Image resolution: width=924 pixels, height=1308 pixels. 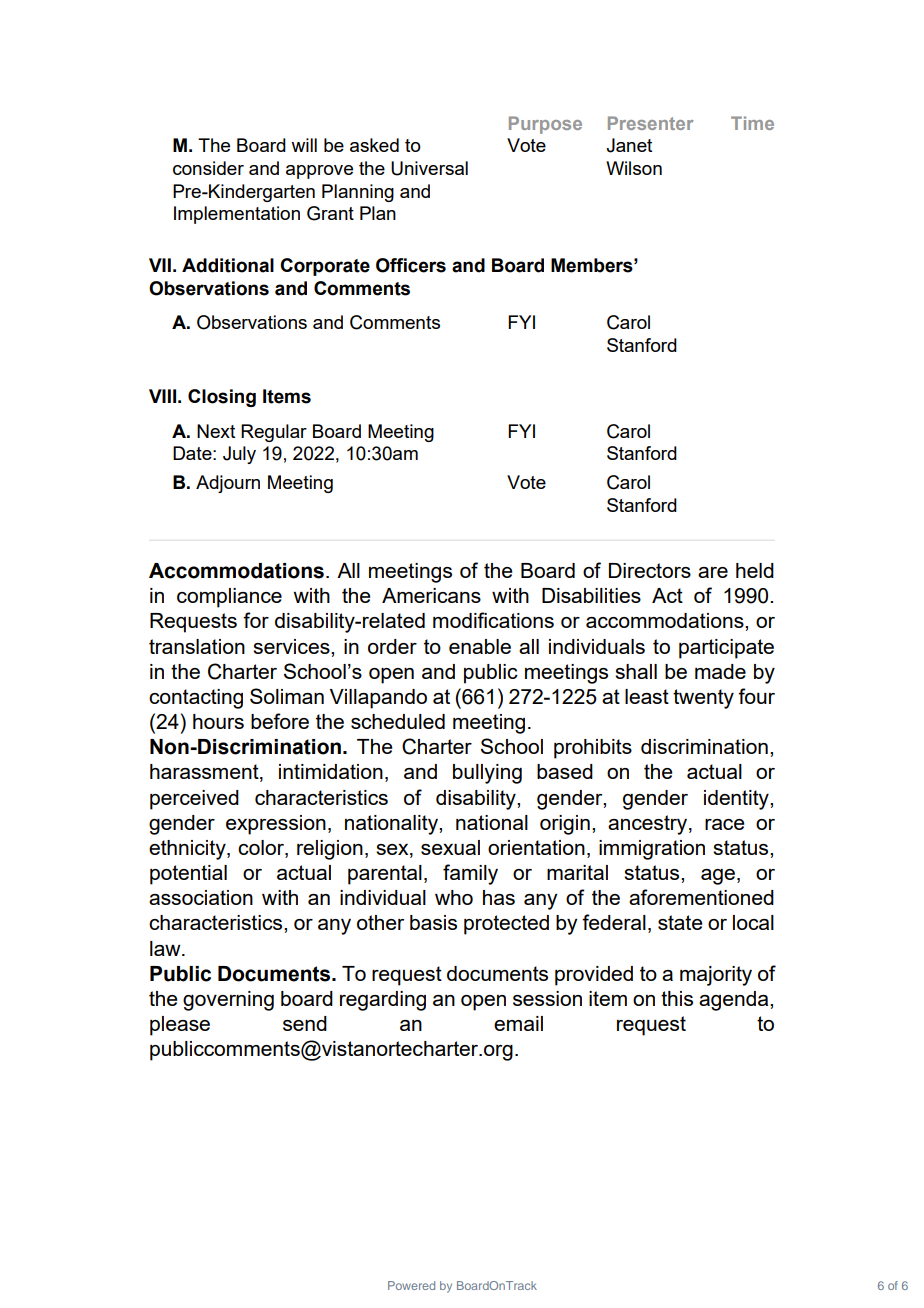 I want to click on aforementioned, so click(x=701, y=897).
